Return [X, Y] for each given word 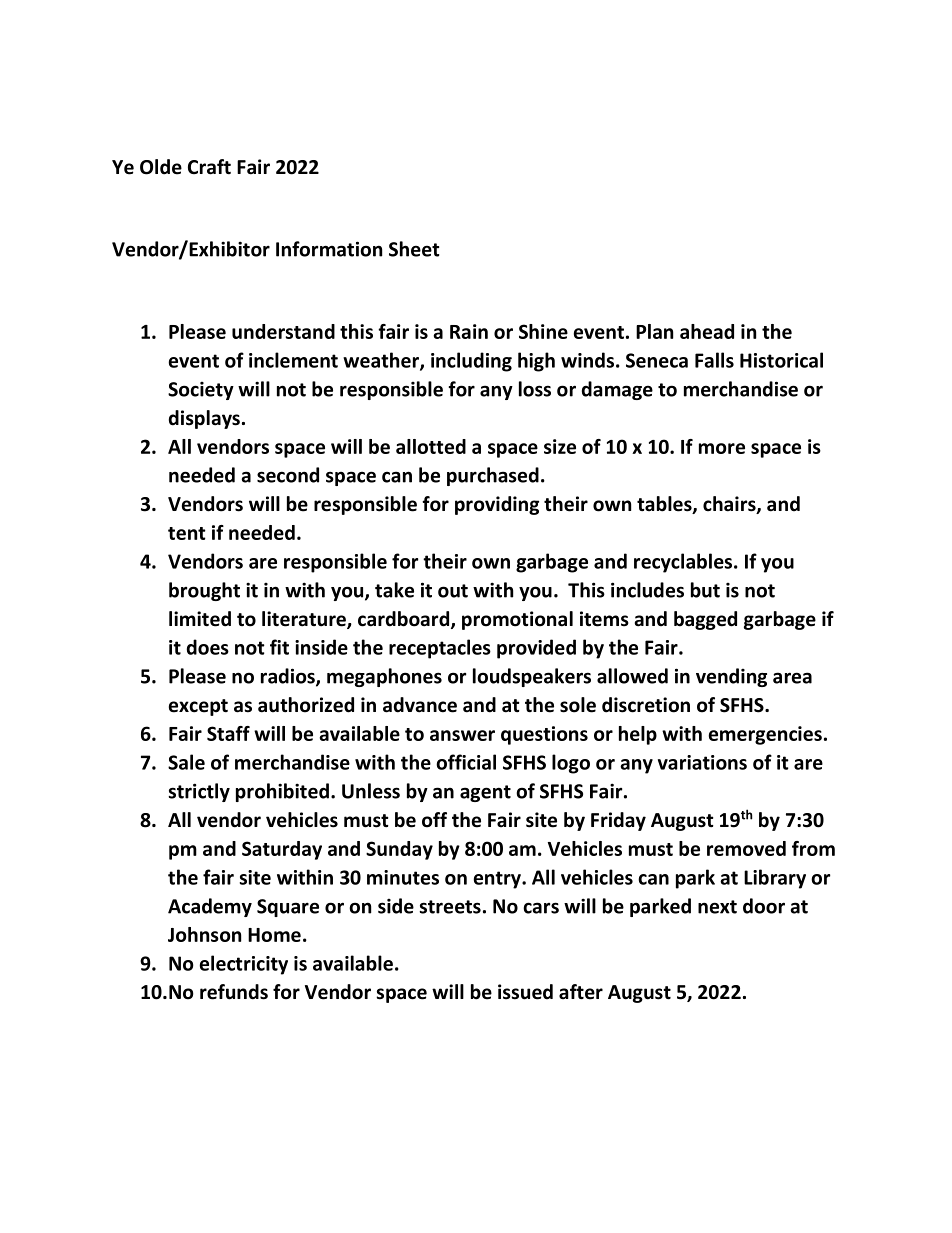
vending [731, 677]
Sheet [414, 249]
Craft [209, 167]
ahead [707, 331]
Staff [228, 733]
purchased [493, 476]
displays [204, 419]
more [722, 448]
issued [525, 992]
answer [462, 735]
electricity [244, 965]
